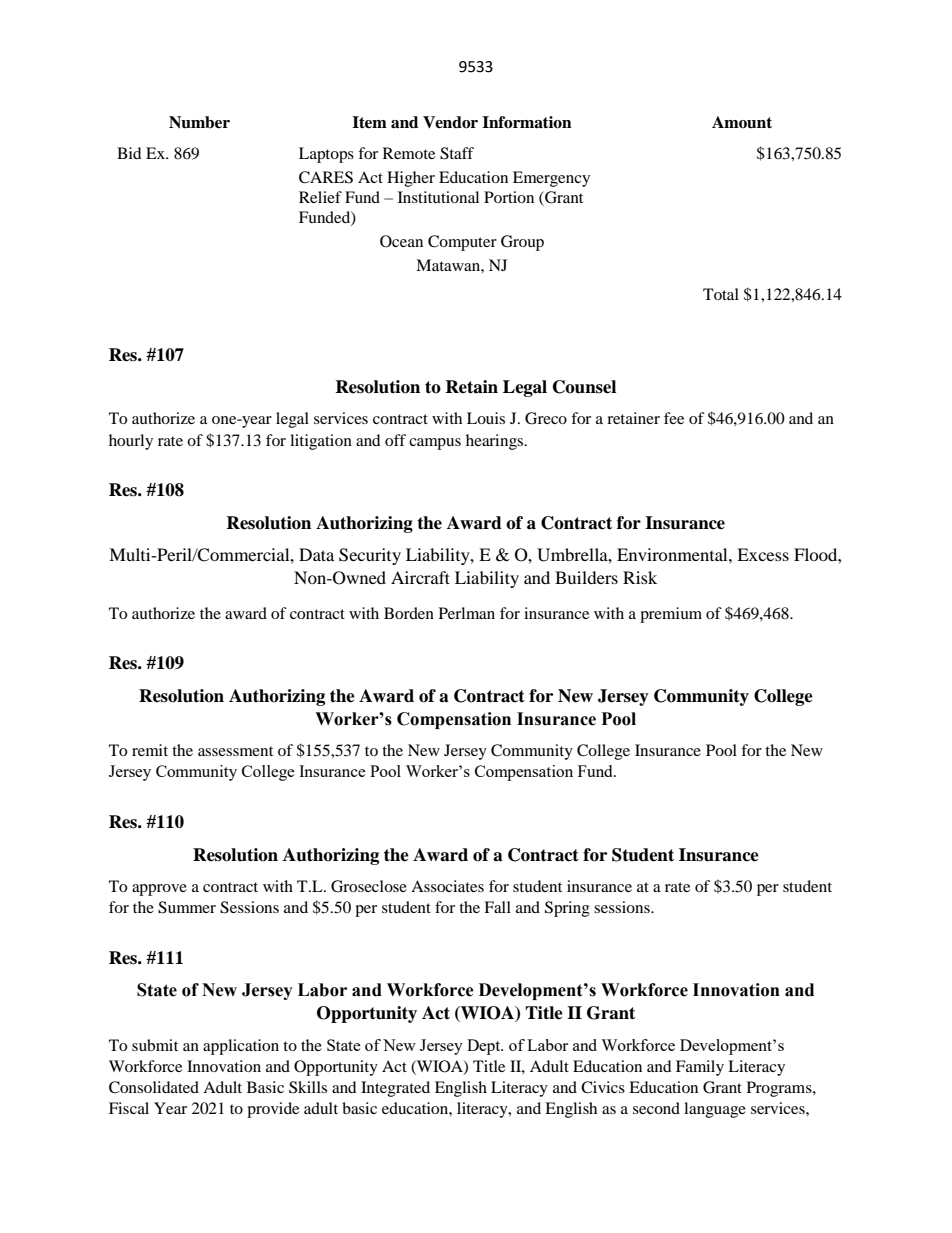 This screenshot has width=952, height=1233. I want to click on Amount, so click(742, 122).
